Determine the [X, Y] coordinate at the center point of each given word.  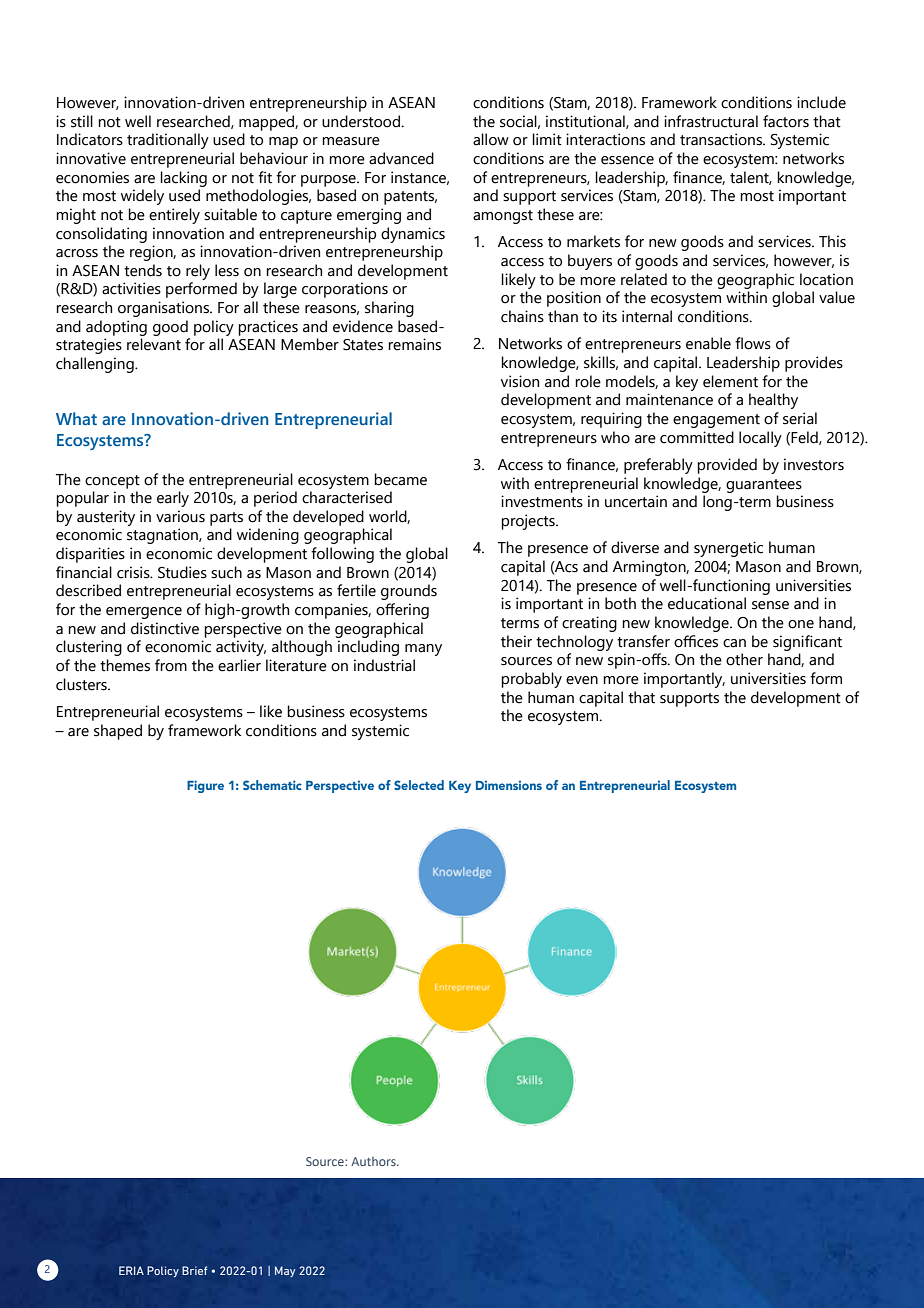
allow [491, 139]
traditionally [168, 141]
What [76, 418]
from [171, 665]
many [423, 650]
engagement [716, 421]
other [744, 659]
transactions [722, 139]
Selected [419, 785]
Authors [374, 1161]
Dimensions [509, 785]
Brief [195, 1270]
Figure [205, 786]
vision [520, 381]
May [285, 1271]
